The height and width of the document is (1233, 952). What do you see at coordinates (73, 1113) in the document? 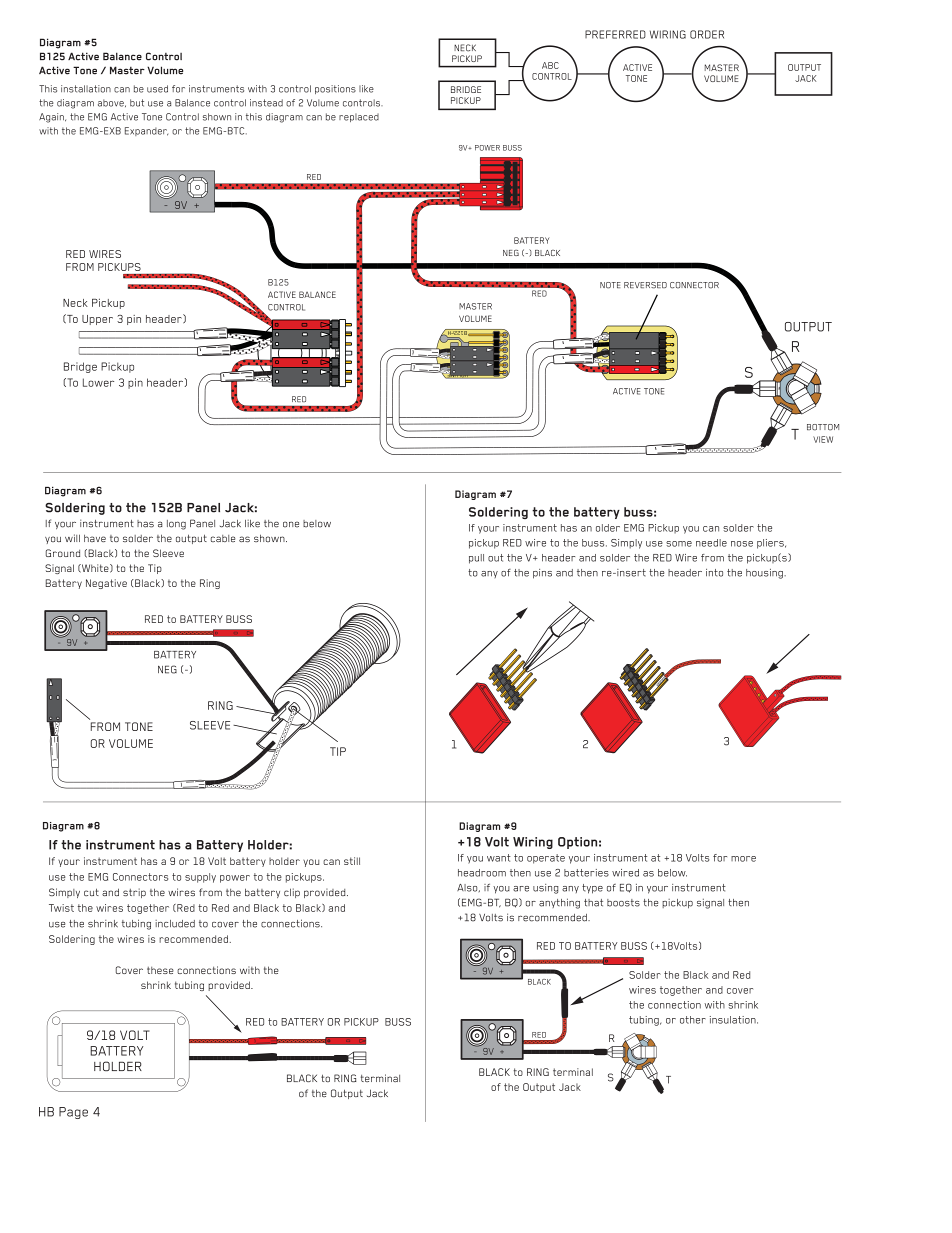
I see `Page` at bounding box center [73, 1113].
